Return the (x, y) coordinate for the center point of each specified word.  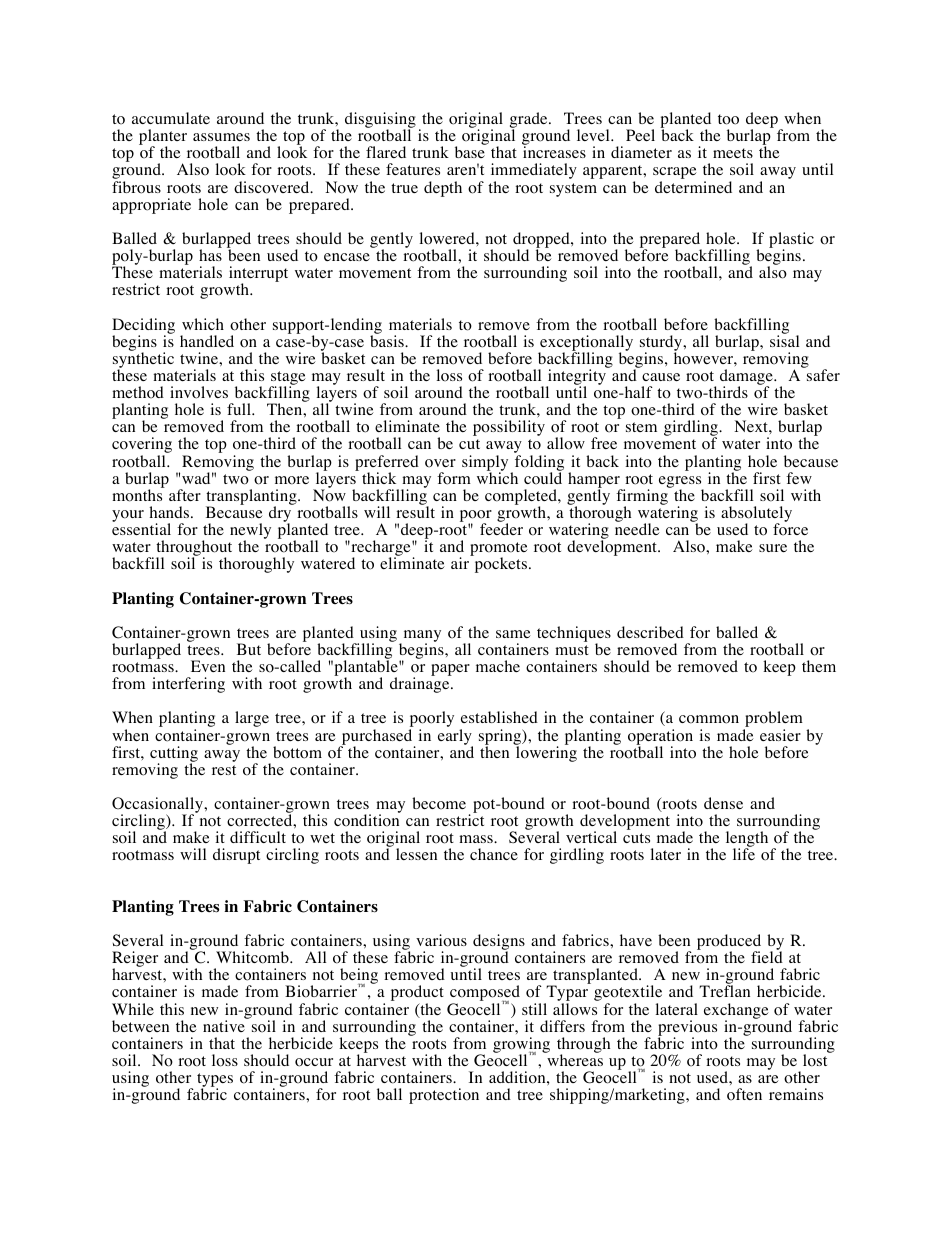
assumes (221, 137)
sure (773, 548)
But (249, 649)
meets (733, 153)
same (513, 634)
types (215, 1081)
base (470, 152)
